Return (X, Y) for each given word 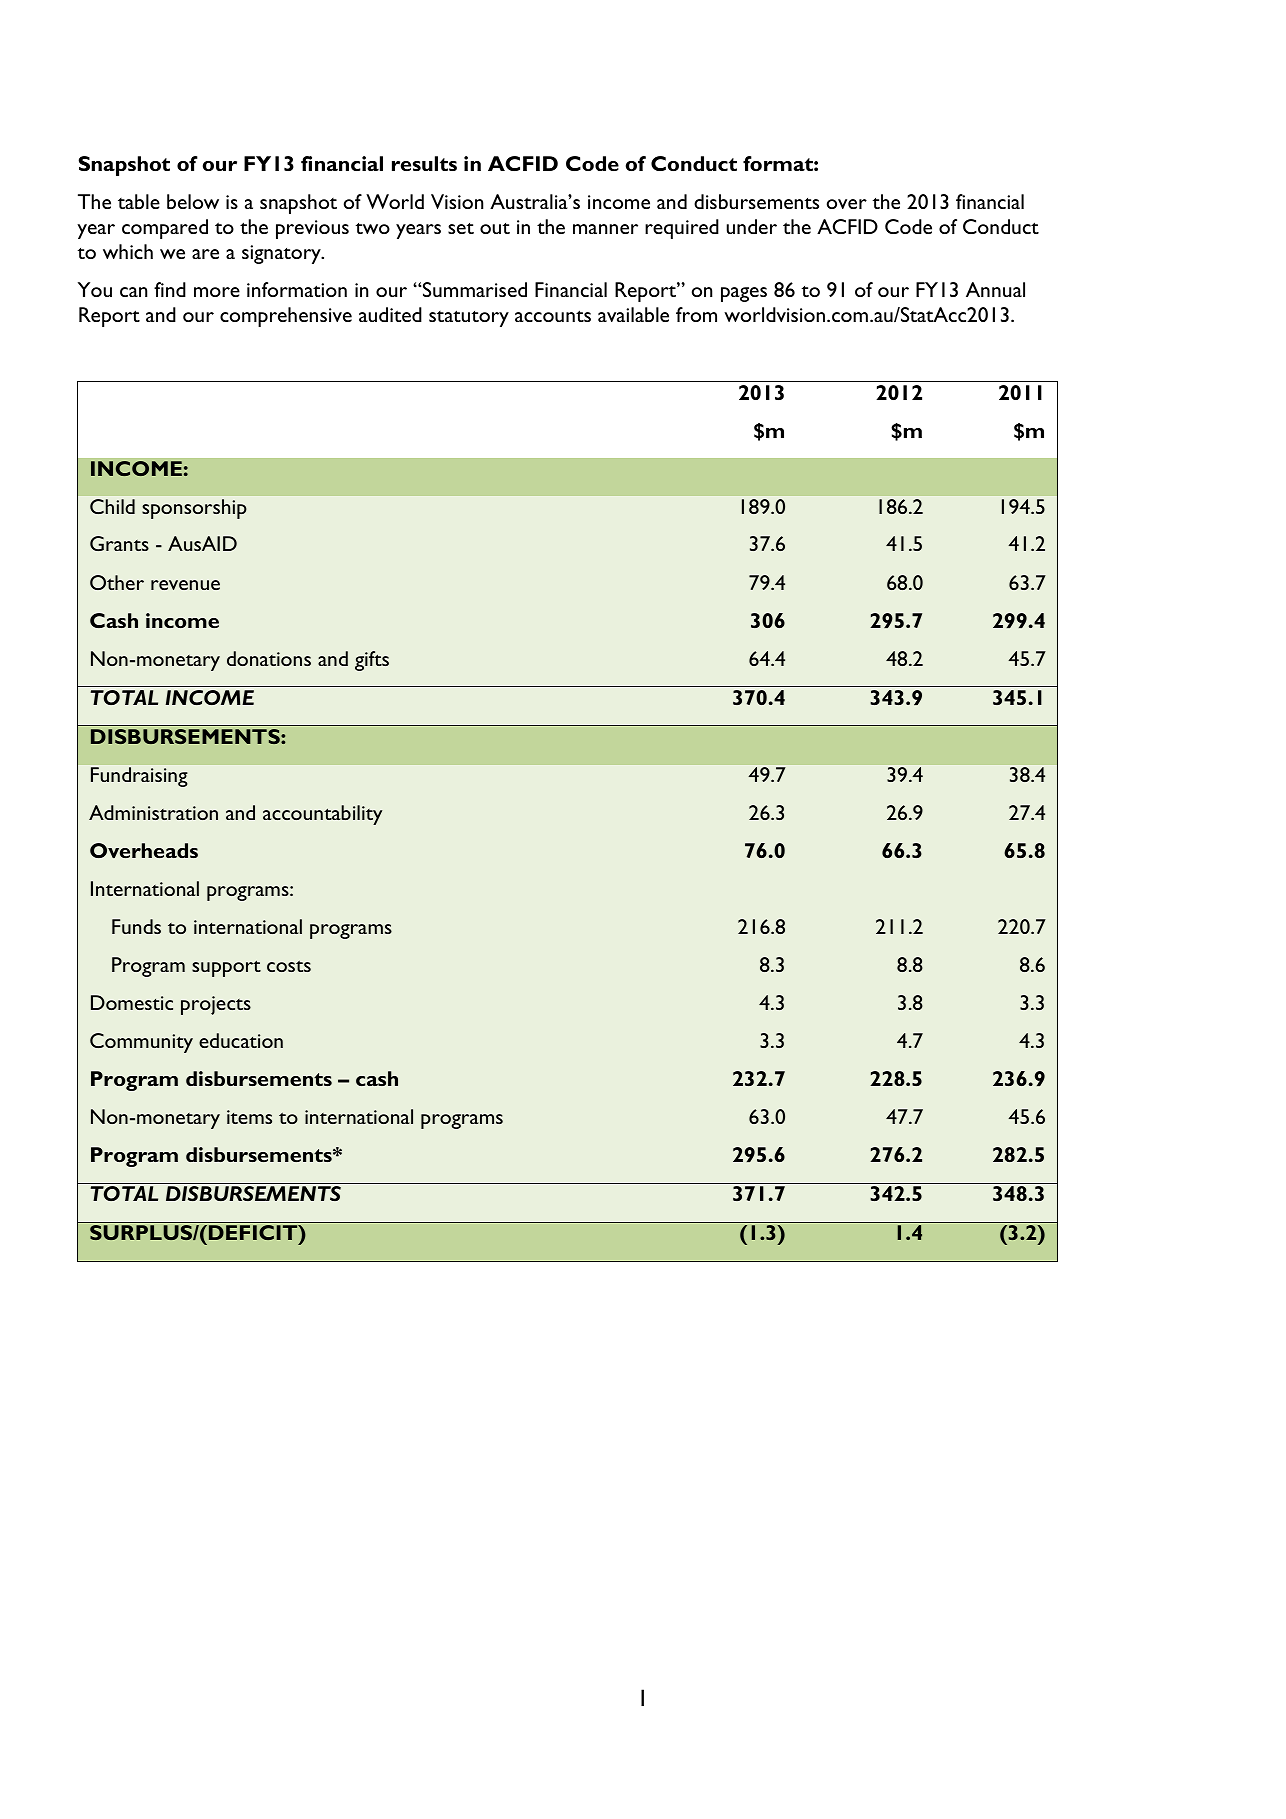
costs (289, 966)
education (241, 1040)
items (249, 1117)
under (752, 226)
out (495, 228)
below (193, 201)
